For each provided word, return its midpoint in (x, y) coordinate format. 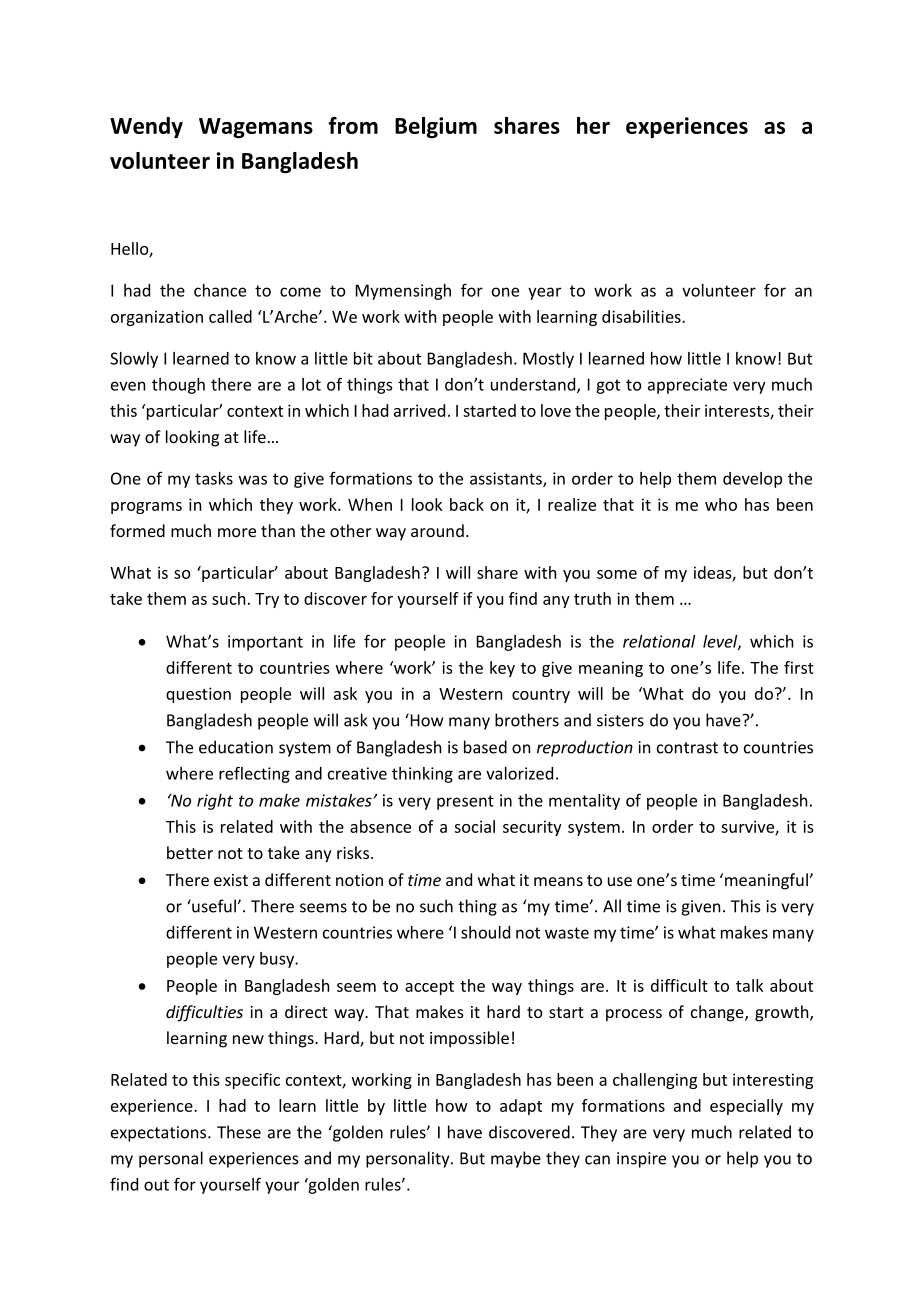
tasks (214, 478)
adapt (521, 1107)
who (721, 504)
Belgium (436, 127)
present (465, 802)
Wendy (146, 127)
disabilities (642, 316)
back (467, 504)
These (239, 1132)
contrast (687, 748)
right (215, 802)
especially (746, 1107)
